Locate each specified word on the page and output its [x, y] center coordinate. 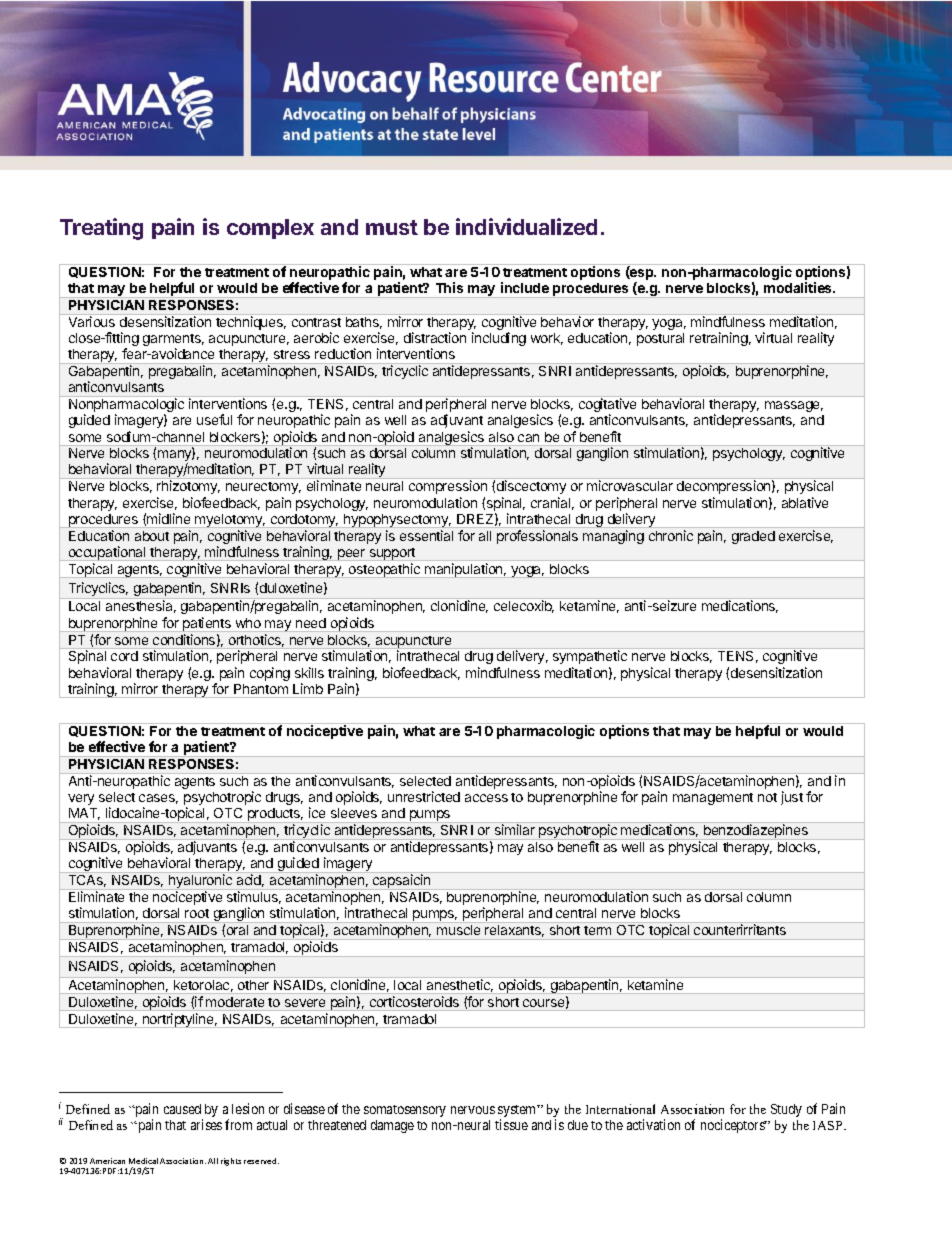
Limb [308, 688]
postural [660, 339]
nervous [473, 1110]
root [197, 913]
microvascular [630, 485]
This [449, 287]
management [713, 799]
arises [206, 1124]
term [597, 930]
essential [426, 535]
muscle [458, 930]
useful [214, 419]
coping [270, 674]
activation [653, 1124]
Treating [101, 229]
